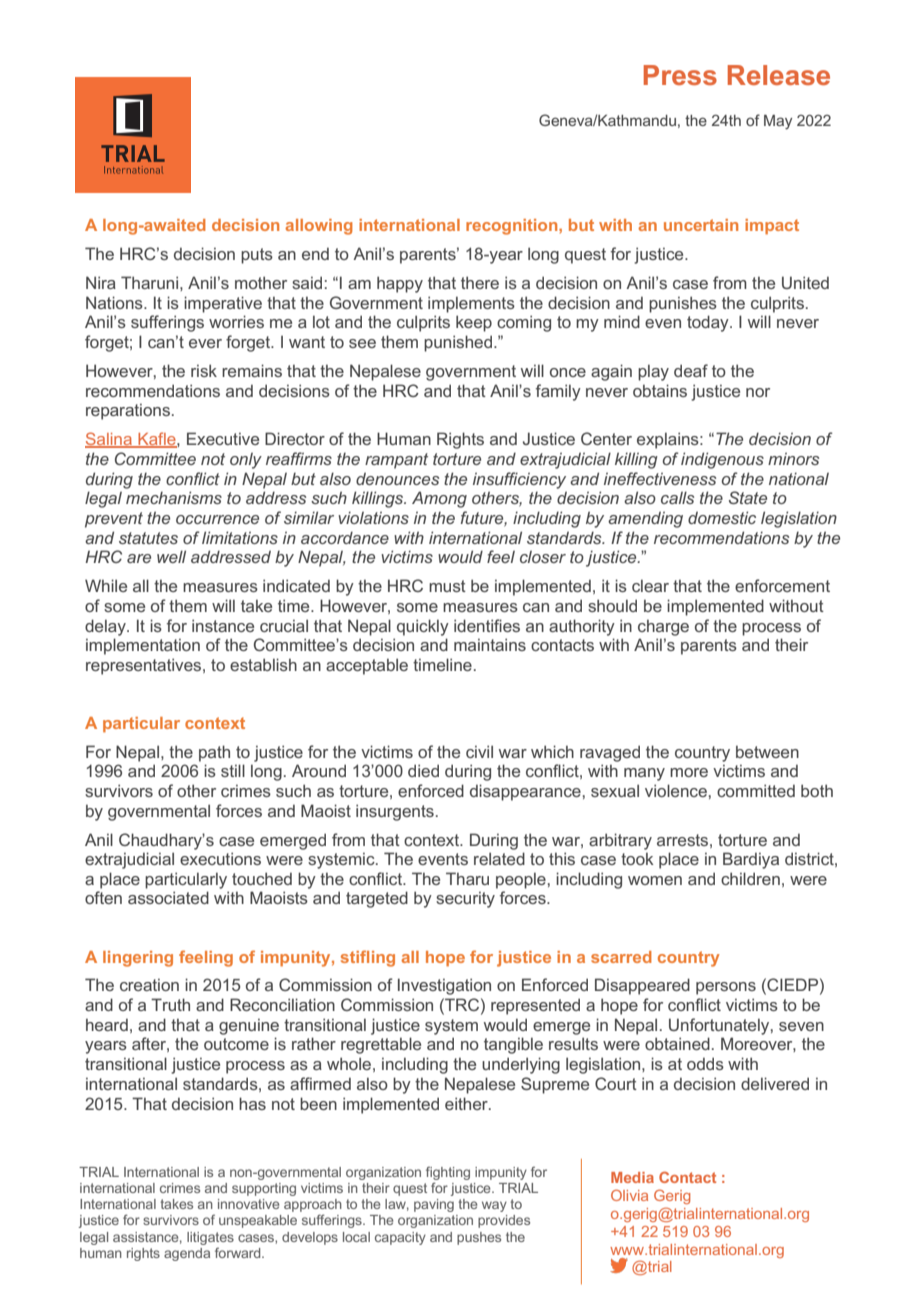 The height and width of the screenshot is (1308, 924). Describe the element at coordinates (257, 256) in the screenshot. I see `puts` at that location.
